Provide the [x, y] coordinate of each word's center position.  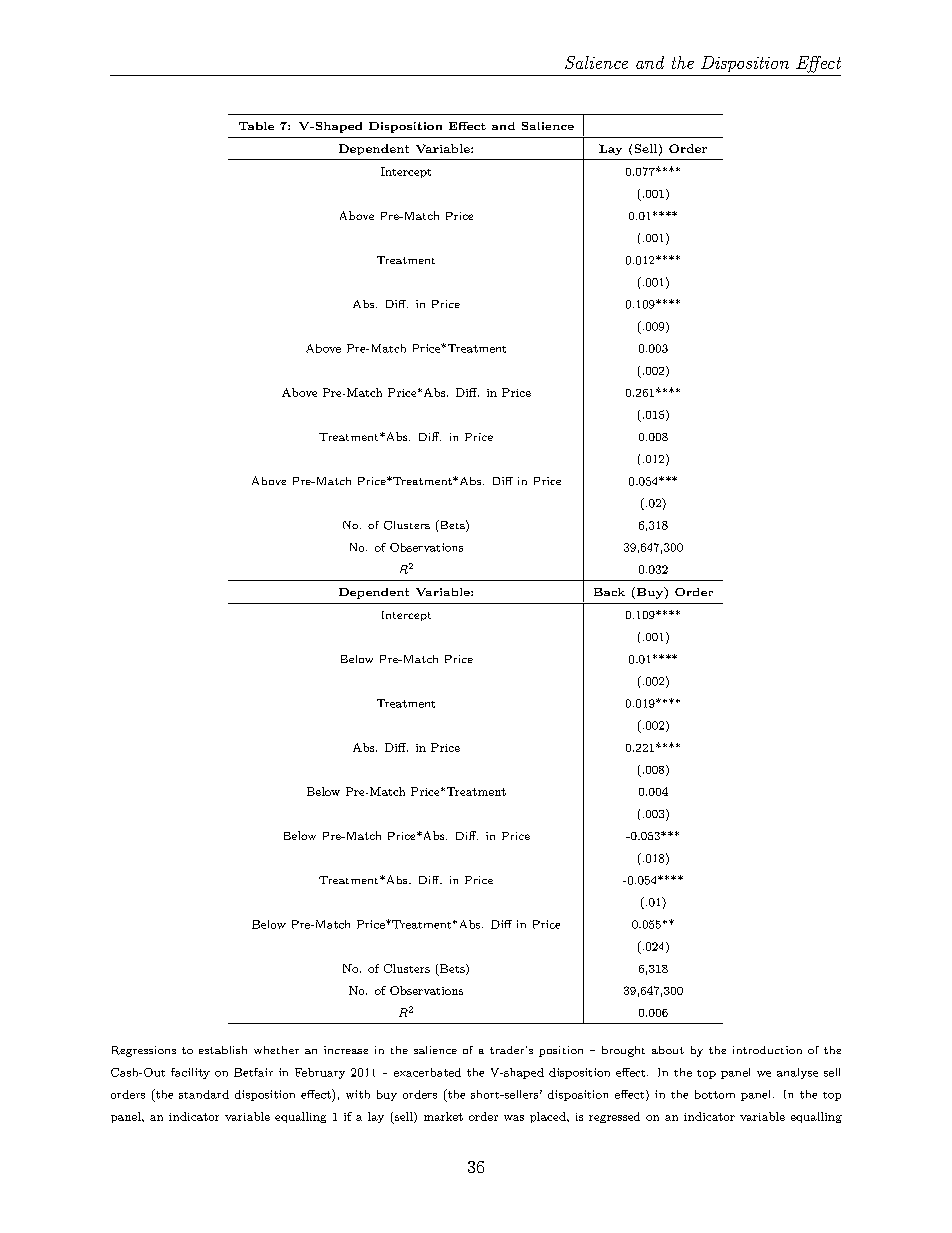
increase [346, 1050]
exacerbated [427, 1072]
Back [609, 592]
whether [276, 1050]
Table [256, 126]
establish [223, 1050]
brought [623, 1051]
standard [204, 1094]
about [668, 1050]
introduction [767, 1050]
